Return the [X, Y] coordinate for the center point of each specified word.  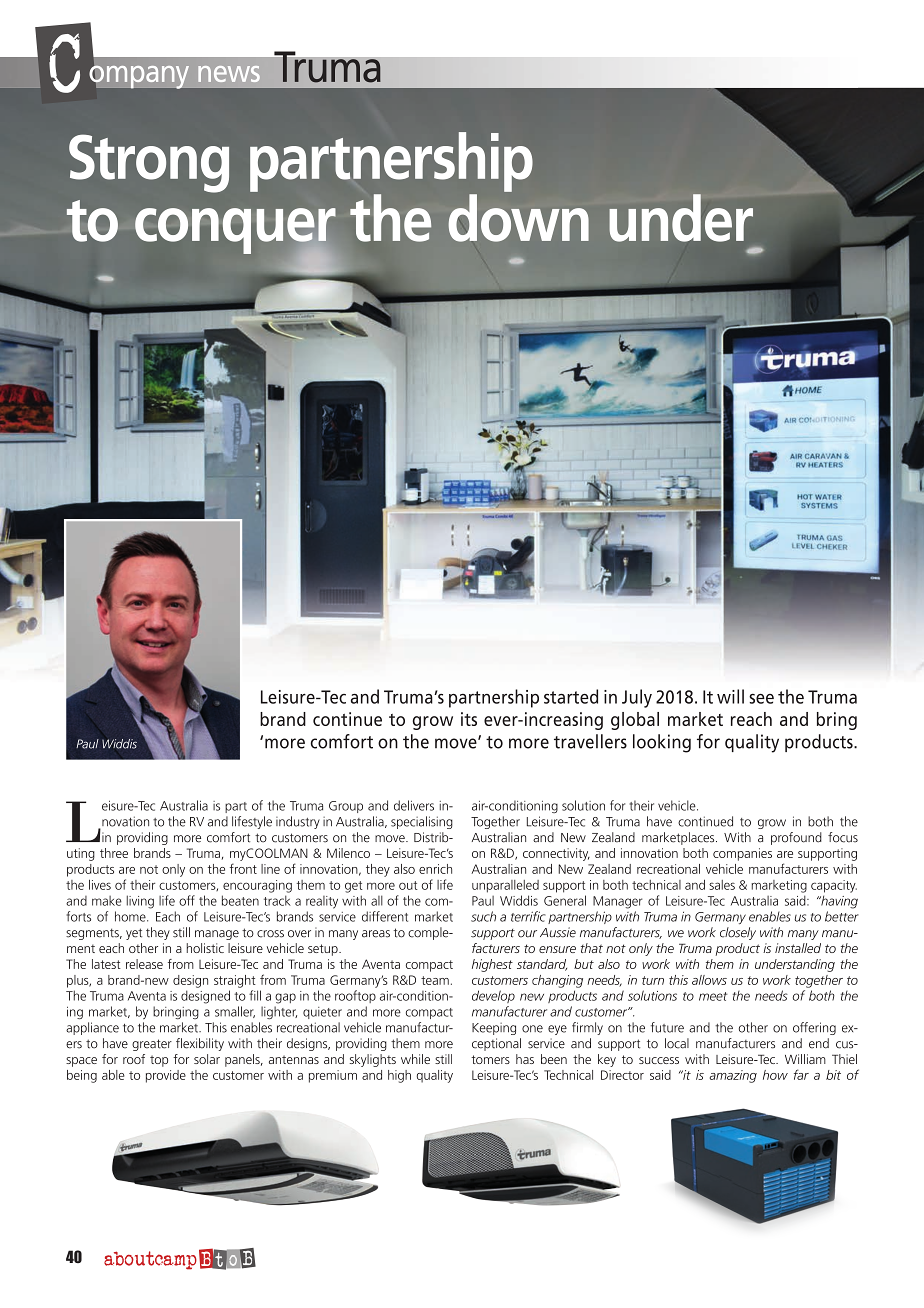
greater [152, 1045]
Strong [149, 163]
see [761, 699]
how [775, 1075]
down [518, 218]
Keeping [494, 1029]
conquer [235, 232]
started [571, 696]
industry [298, 822]
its [469, 719]
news [229, 74]
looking [662, 743]
